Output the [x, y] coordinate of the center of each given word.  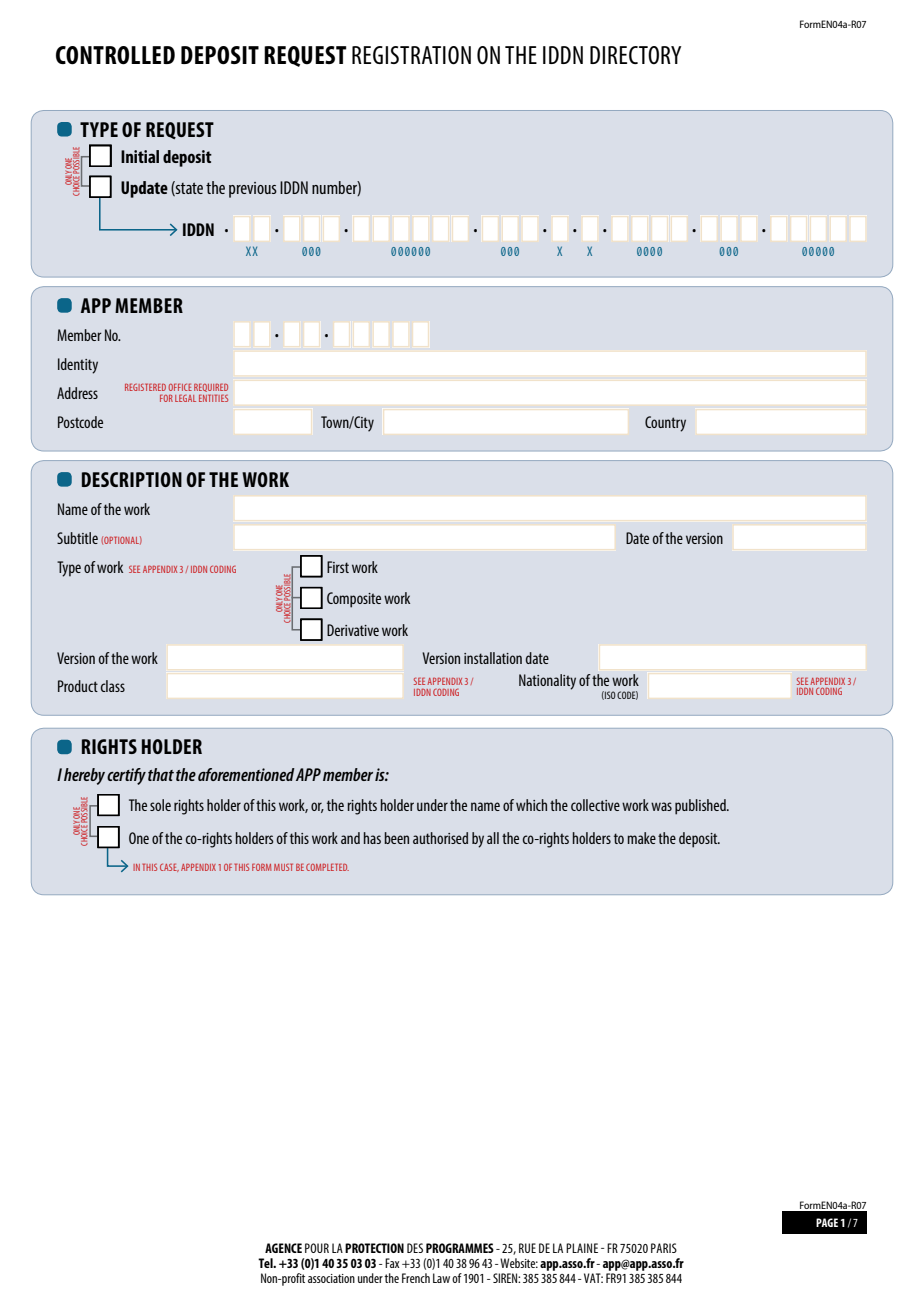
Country [665, 424]
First [338, 567]
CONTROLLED [115, 55]
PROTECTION [374, 1248]
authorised [440, 838]
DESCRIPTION [132, 479]
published [701, 807]
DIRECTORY [635, 55]
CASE [169, 867]
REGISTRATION [411, 55]
